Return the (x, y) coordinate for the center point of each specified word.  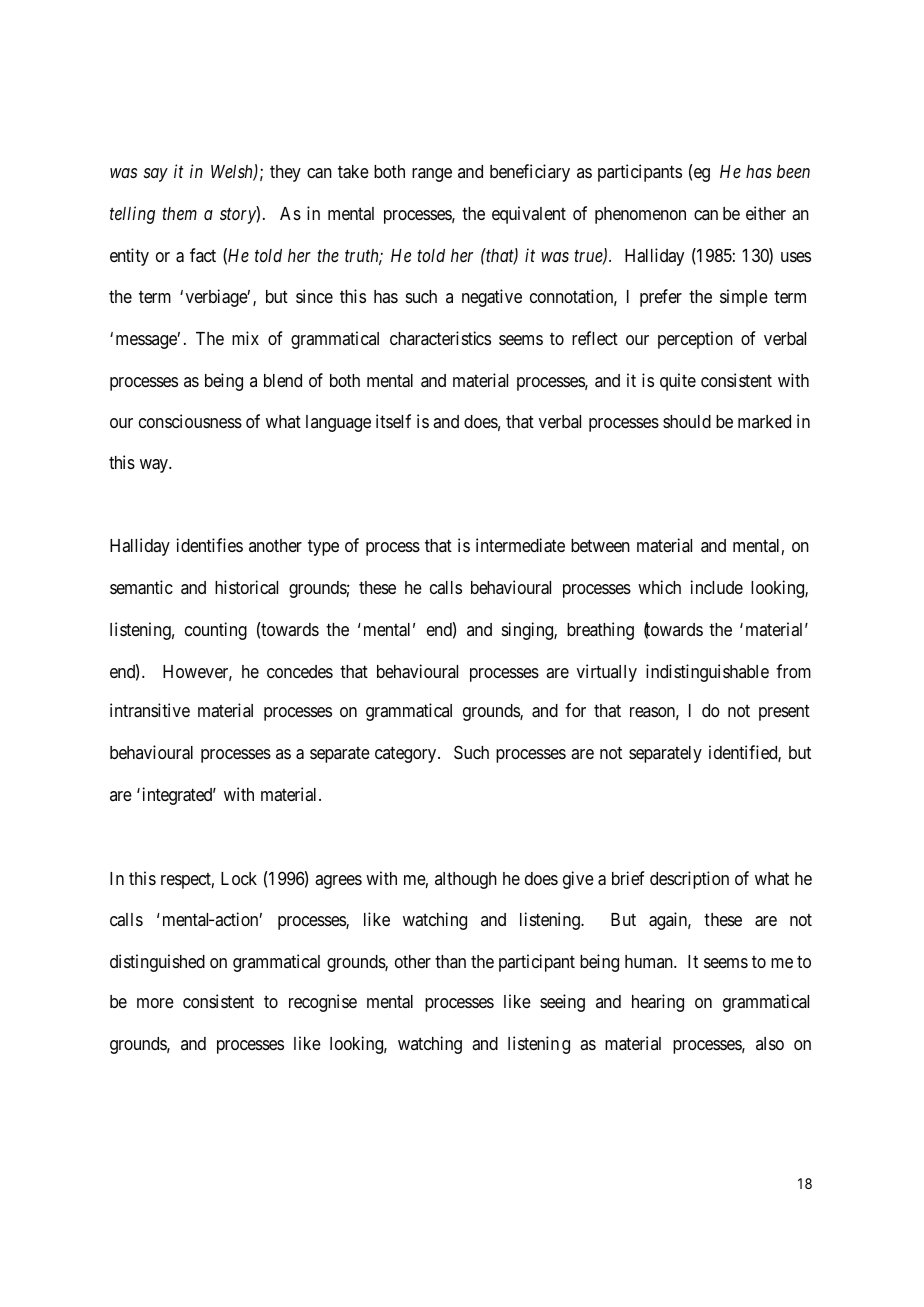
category (407, 755)
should (687, 421)
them (179, 213)
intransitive (150, 710)
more (155, 1003)
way (155, 466)
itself (393, 421)
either (766, 213)
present (784, 713)
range (432, 175)
